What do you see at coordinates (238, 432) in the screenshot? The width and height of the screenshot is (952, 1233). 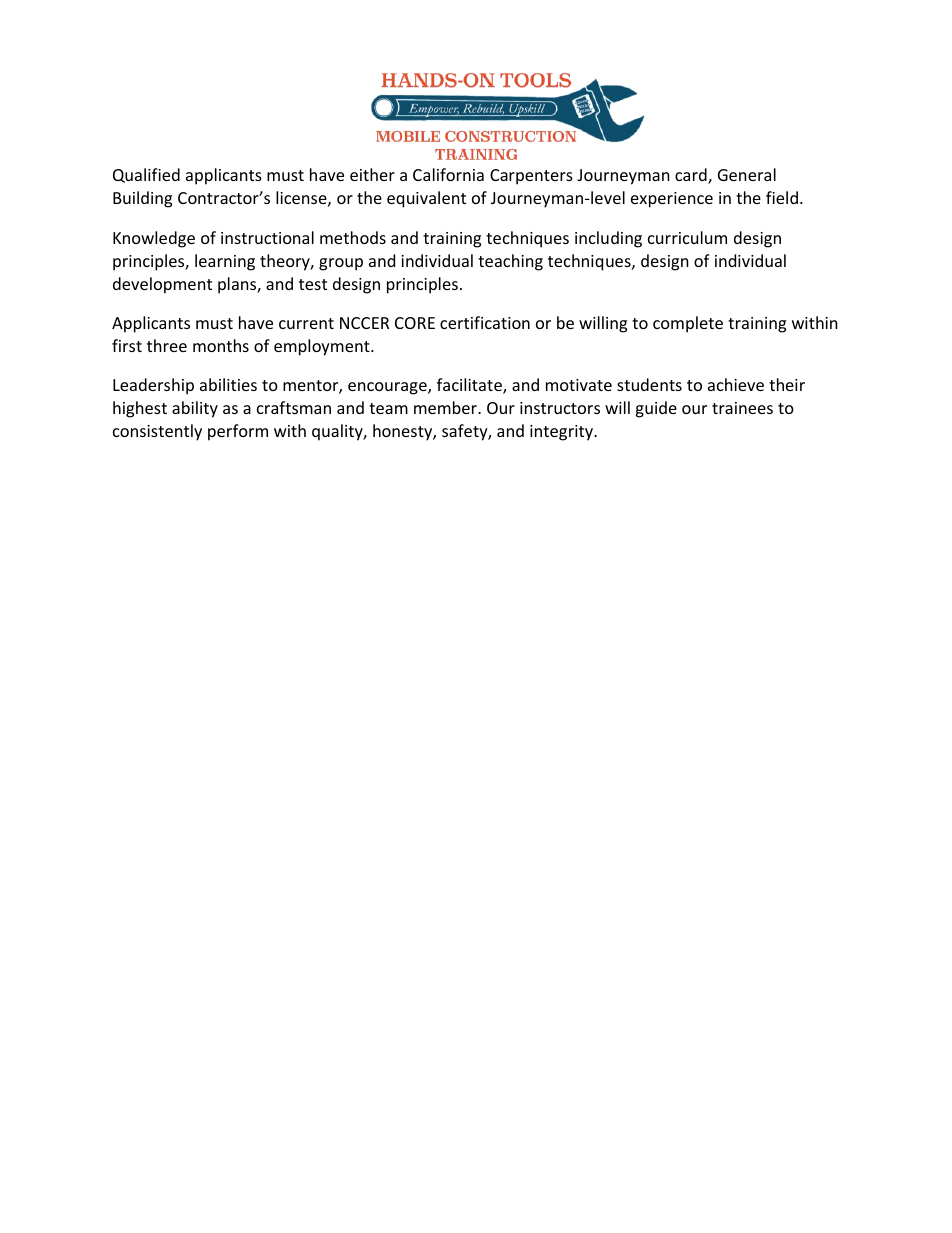 I see `perform` at bounding box center [238, 432].
